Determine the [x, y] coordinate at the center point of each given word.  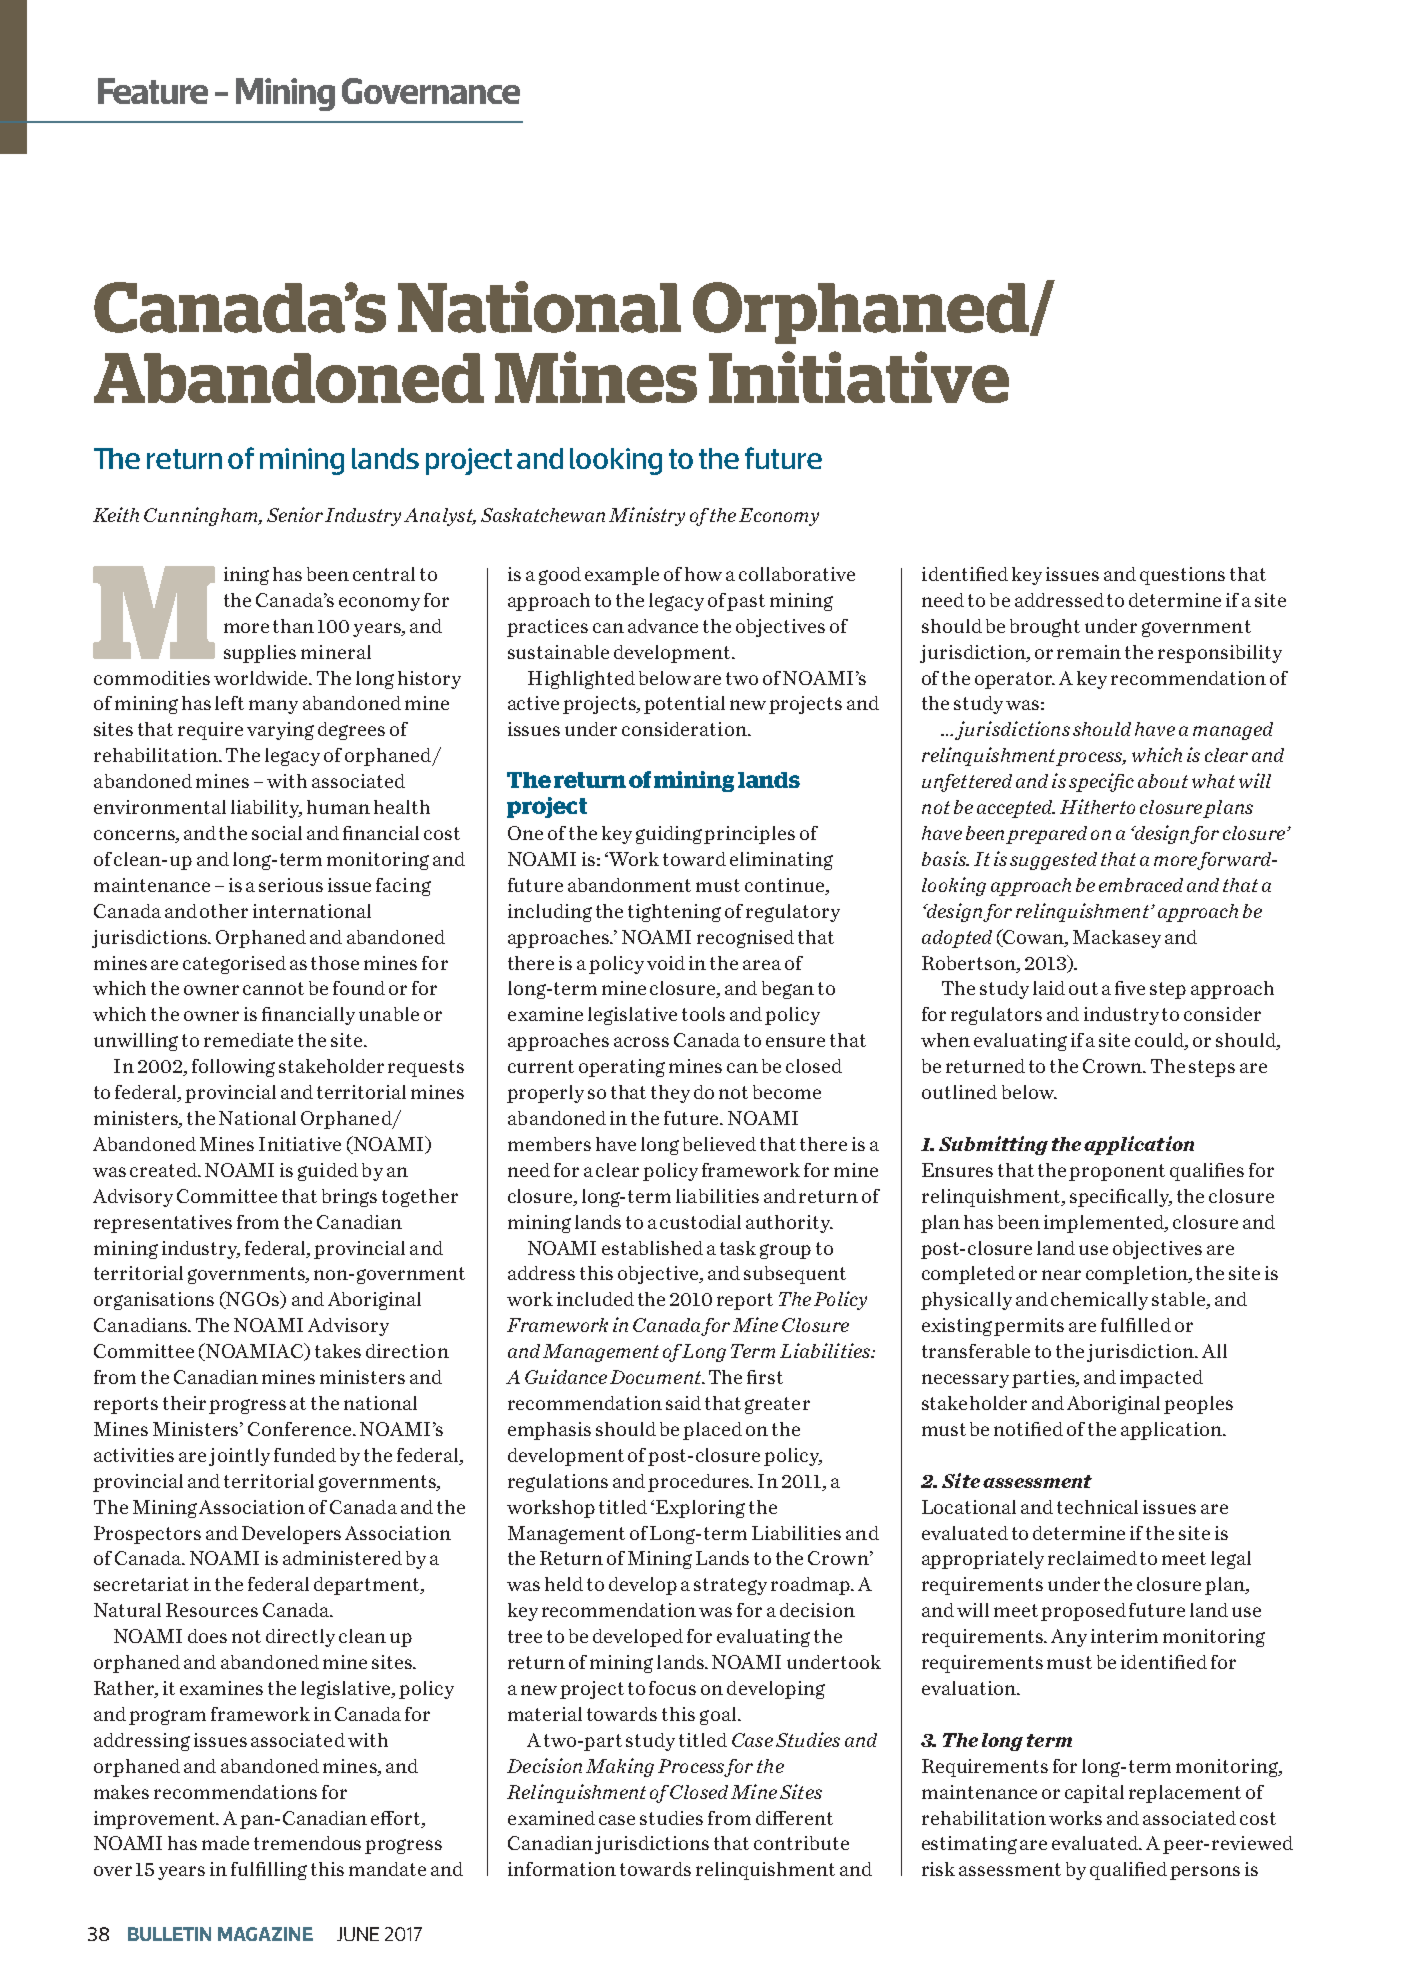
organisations [154, 1301]
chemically [1099, 1301]
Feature [153, 91]
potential [684, 705]
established [652, 1248]
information [562, 1869]
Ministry [647, 516]
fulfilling [269, 1871]
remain [1089, 652]
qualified [1128, 1871]
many [273, 707]
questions [1182, 576]
